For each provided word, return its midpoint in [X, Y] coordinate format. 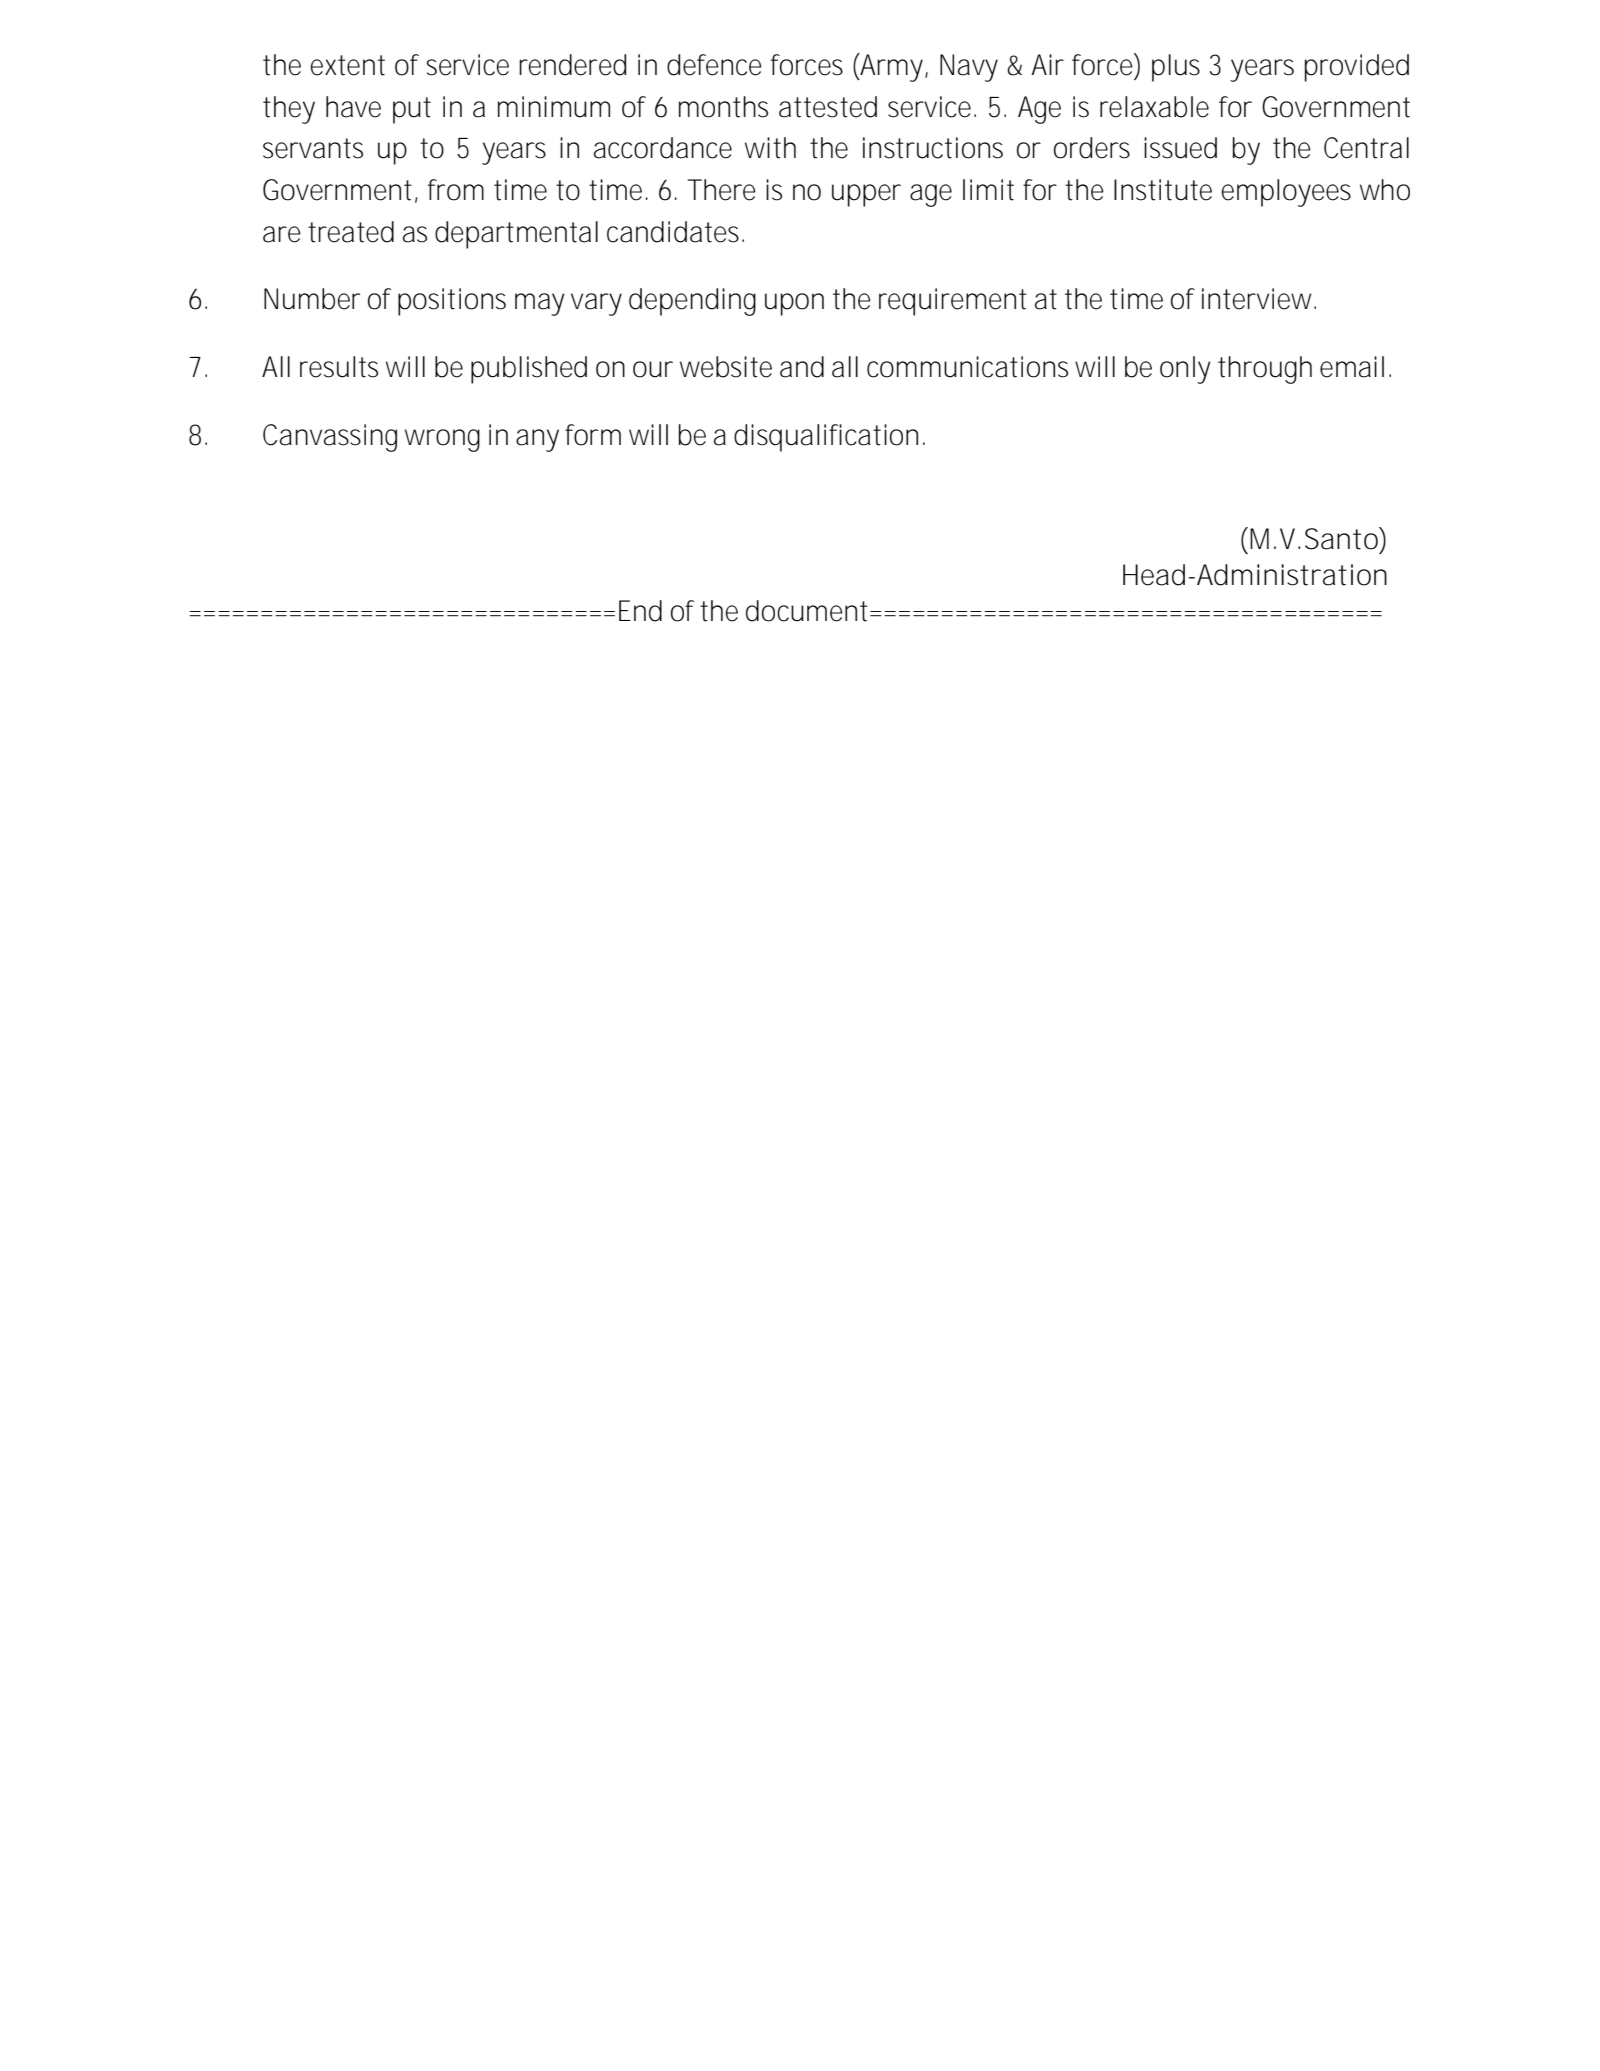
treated [351, 232]
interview [1259, 299]
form [593, 435]
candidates [675, 232]
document [809, 611]
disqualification [826, 438]
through [1265, 370]
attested [828, 107]
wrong [442, 440]
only [1185, 370]
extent [348, 65]
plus [1176, 68]
